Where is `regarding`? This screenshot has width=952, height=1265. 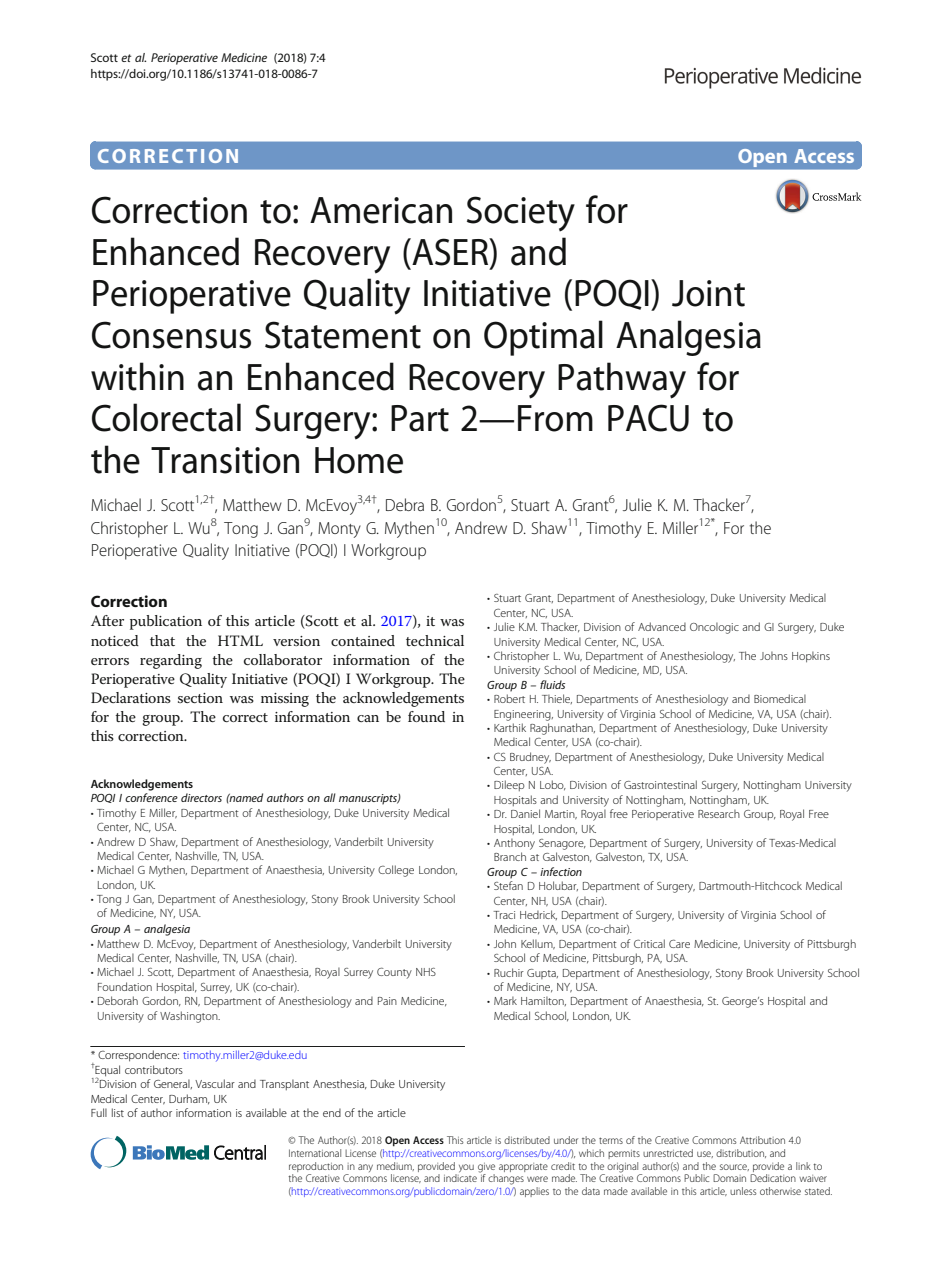 regarding is located at coordinates (171, 661).
